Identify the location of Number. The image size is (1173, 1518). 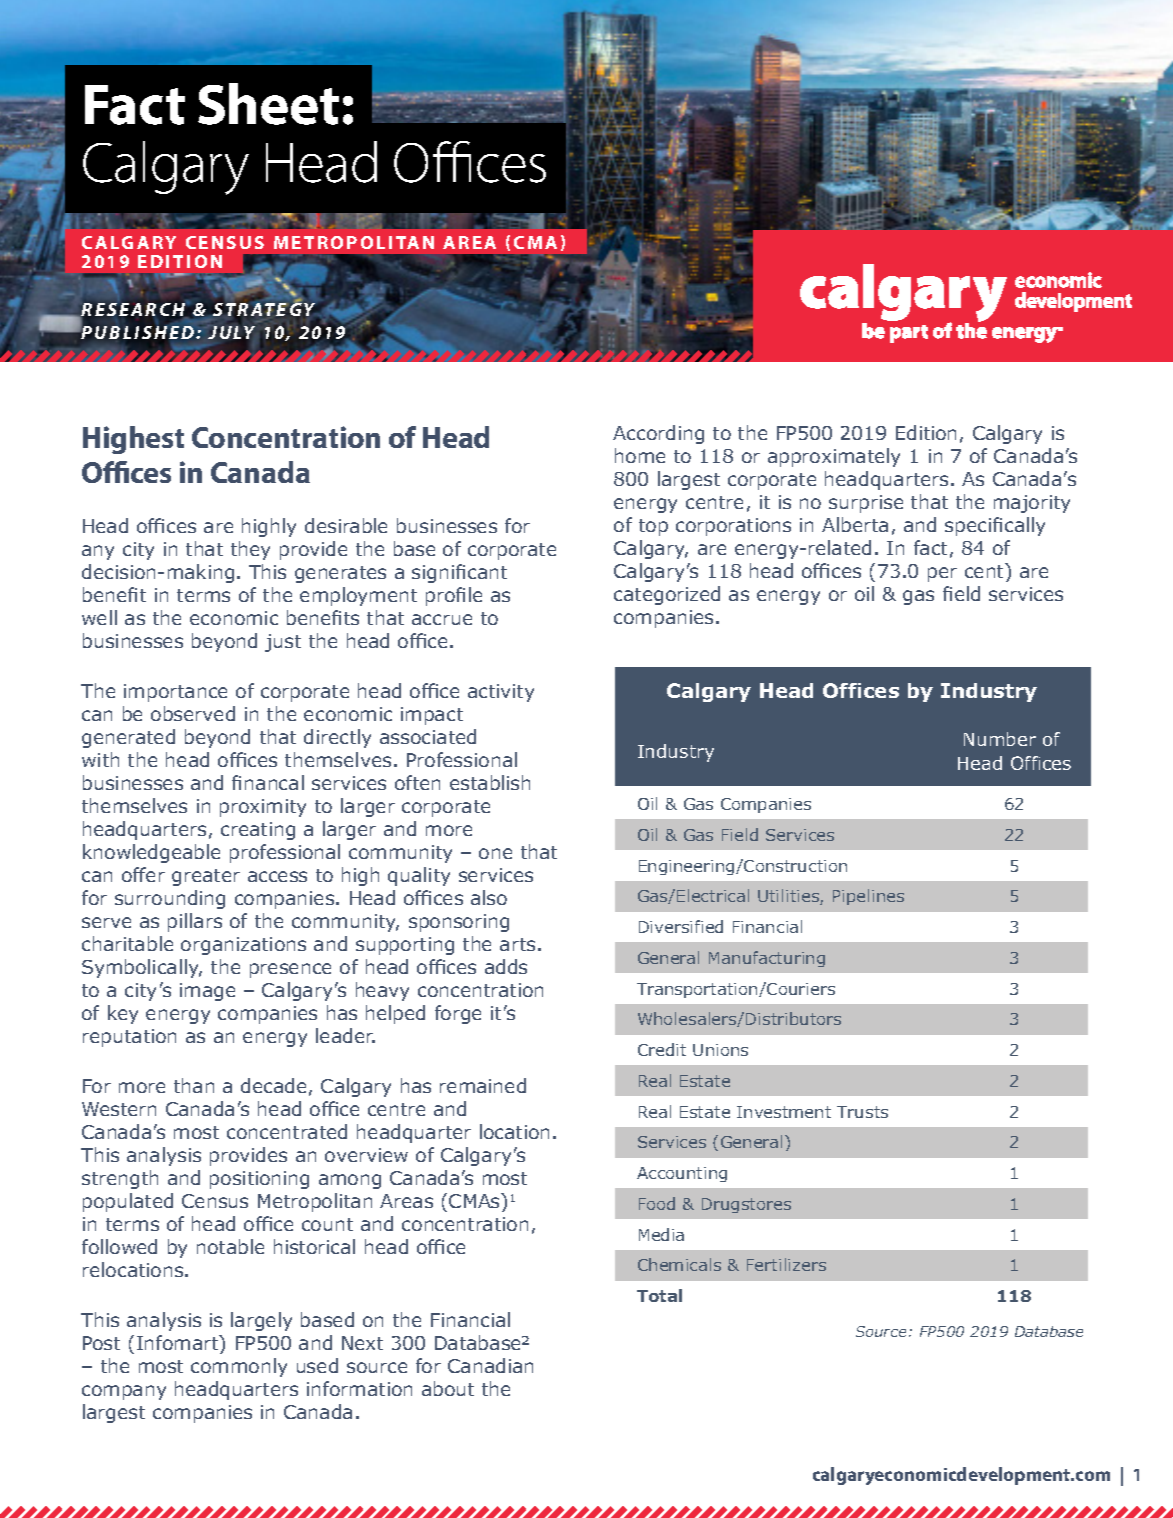
(1000, 739).
